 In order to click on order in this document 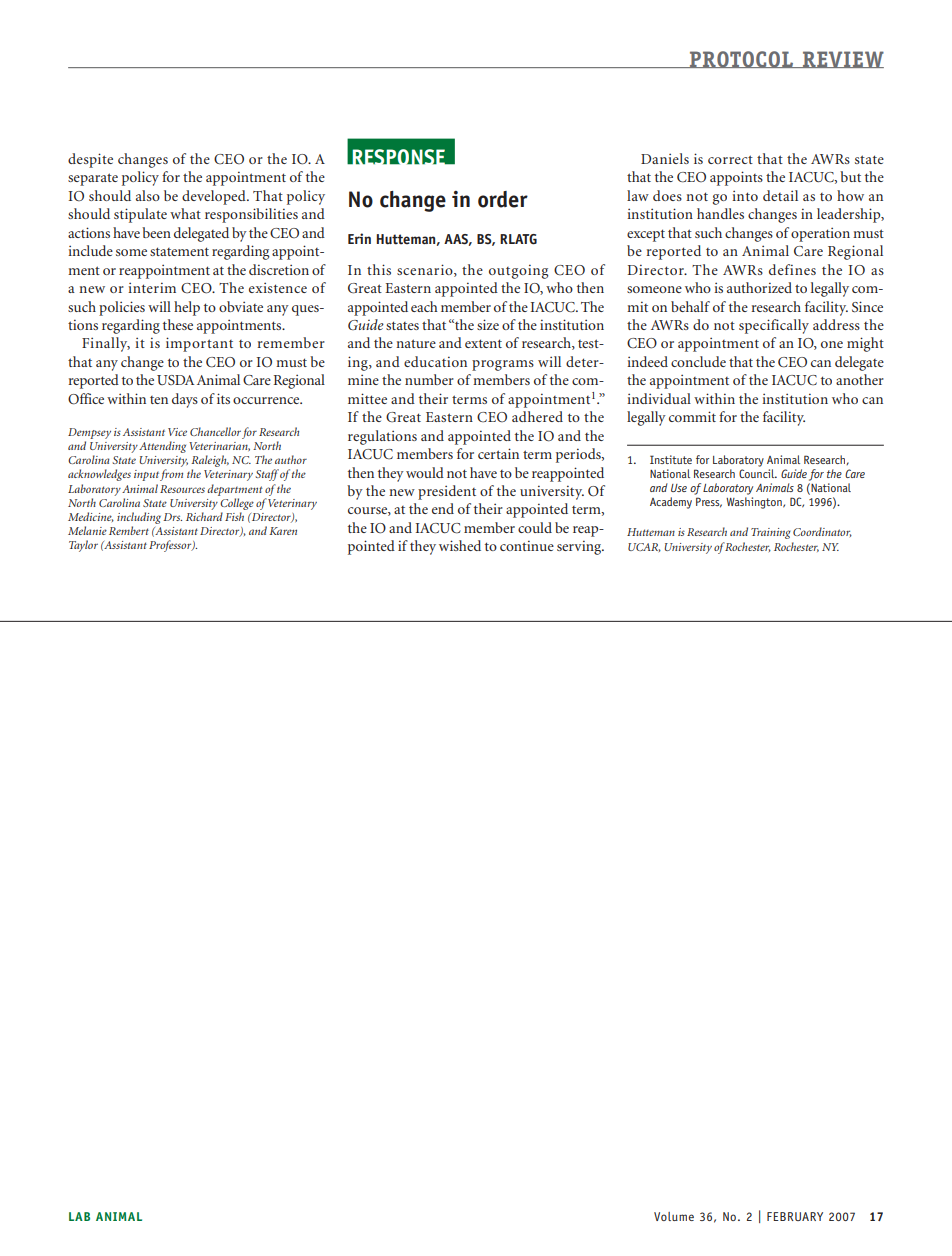, I will do `click(503, 199)`.
